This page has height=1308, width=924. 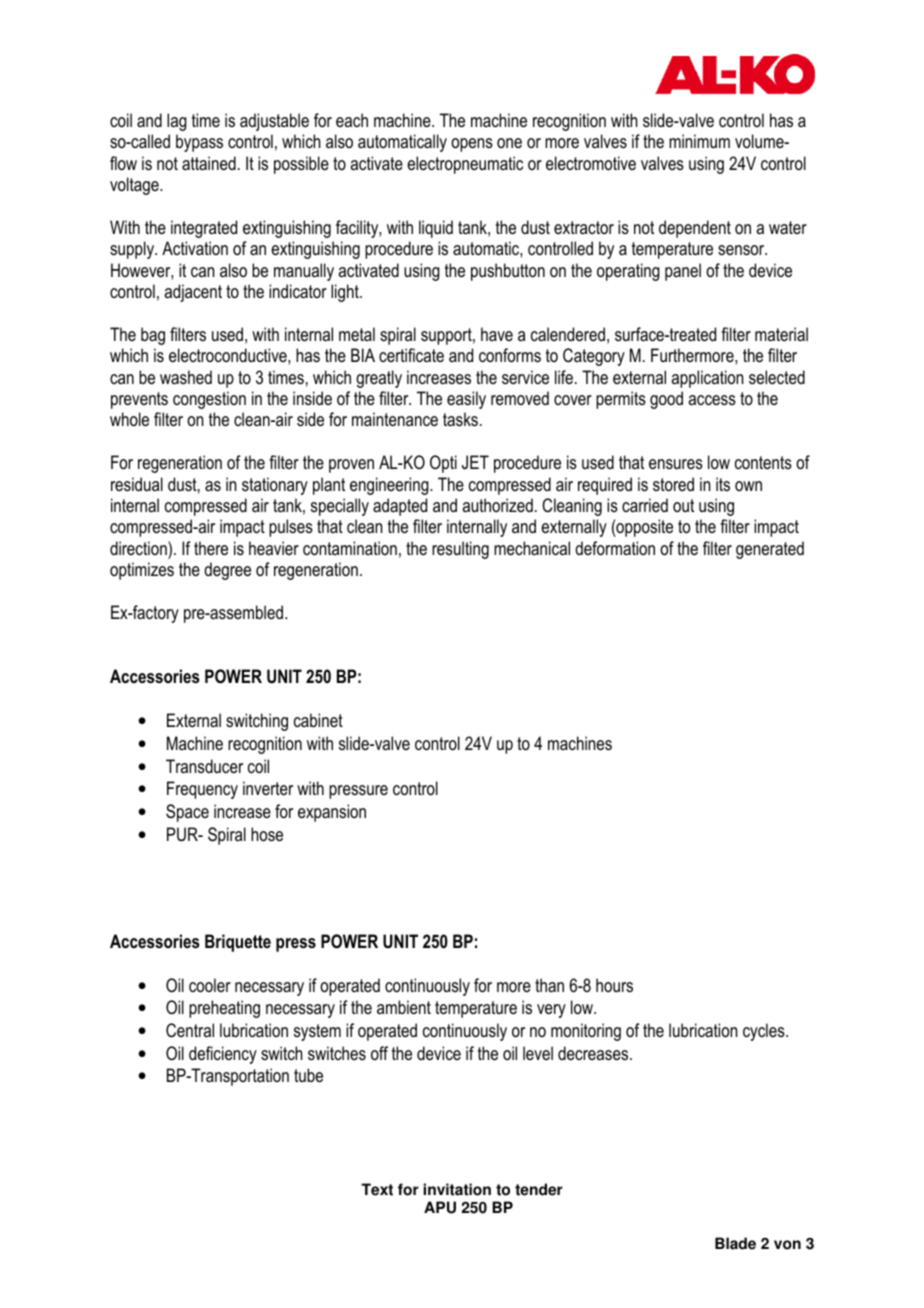 I want to click on Blade, so click(x=735, y=1243).
